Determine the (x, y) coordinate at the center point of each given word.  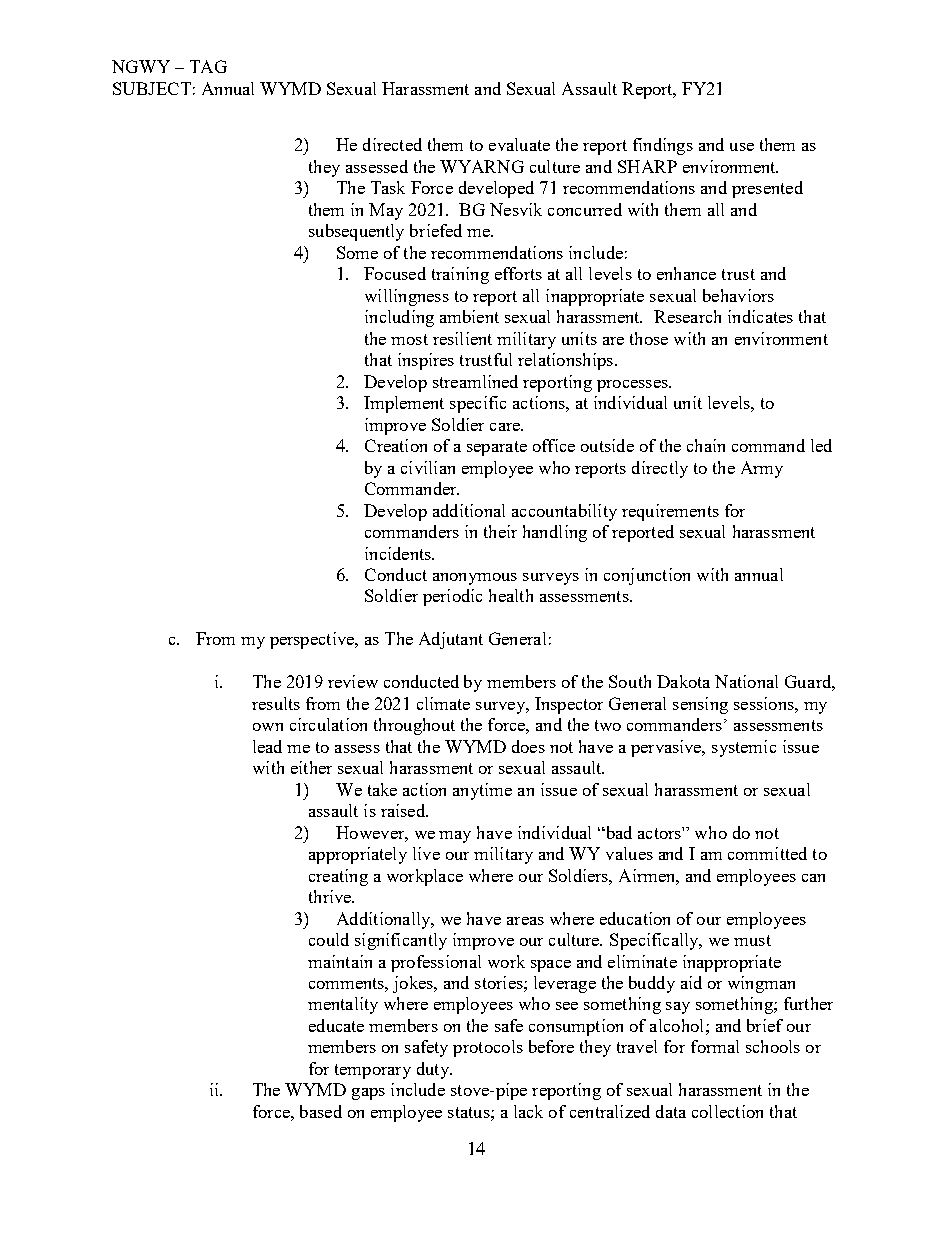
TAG (208, 66)
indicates (760, 316)
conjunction (647, 576)
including (399, 318)
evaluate (519, 144)
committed (767, 853)
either (311, 767)
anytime (482, 791)
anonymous (475, 579)
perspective (313, 640)
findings (663, 146)
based (321, 1111)
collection (727, 1111)
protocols (488, 1048)
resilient (462, 338)
